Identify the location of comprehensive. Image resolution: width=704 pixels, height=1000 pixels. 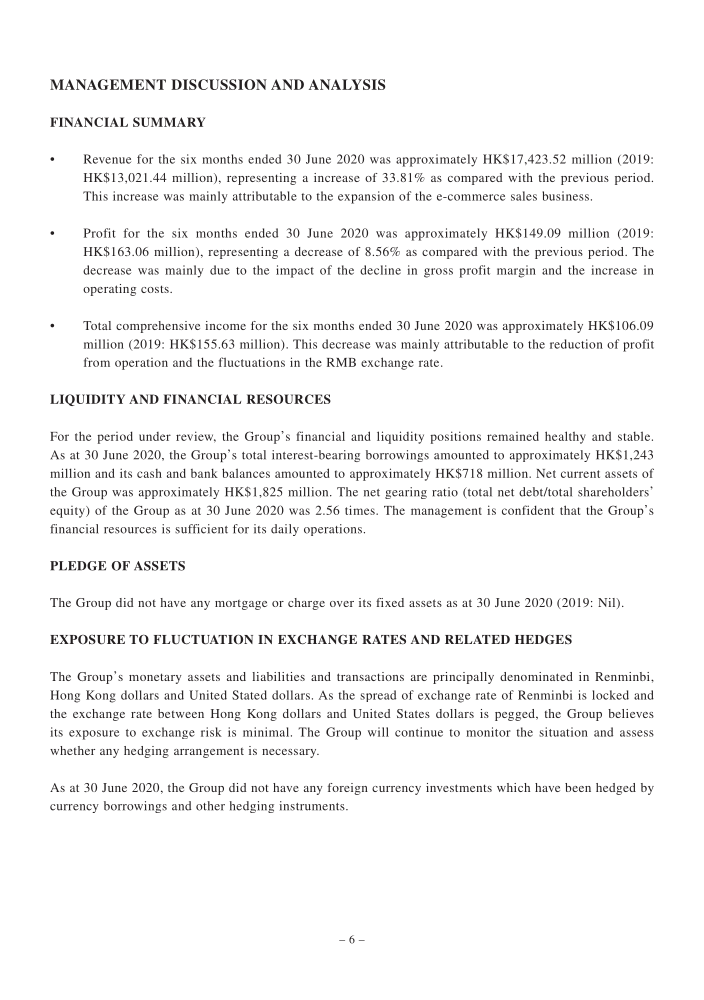
(158, 327).
